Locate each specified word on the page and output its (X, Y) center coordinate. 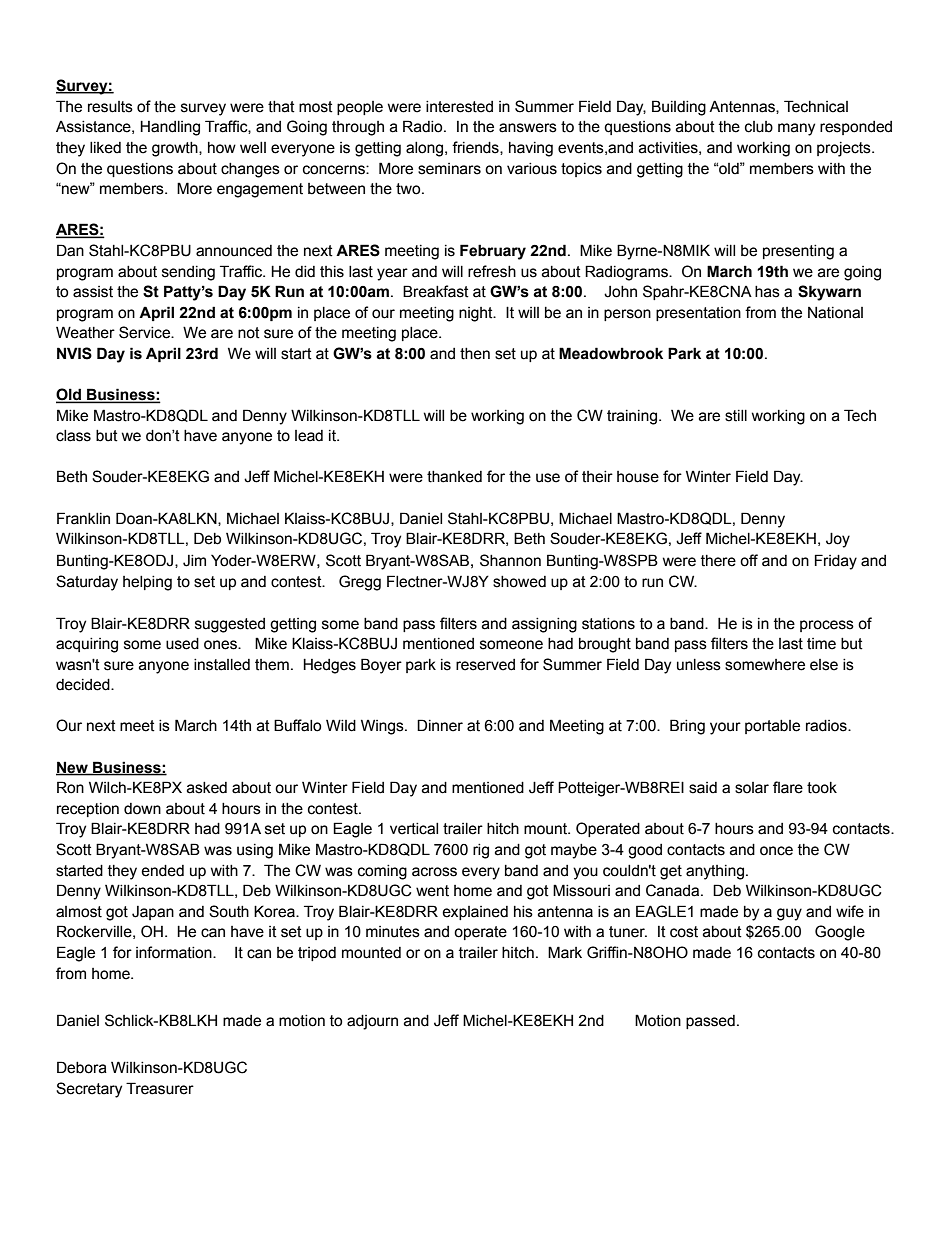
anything (715, 872)
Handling (170, 128)
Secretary (89, 1090)
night (477, 314)
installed (222, 665)
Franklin (83, 518)
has (767, 292)
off (749, 560)
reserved (485, 665)
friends (476, 148)
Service (145, 332)
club (759, 127)
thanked (454, 477)
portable (772, 727)
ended (162, 871)
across (434, 872)
